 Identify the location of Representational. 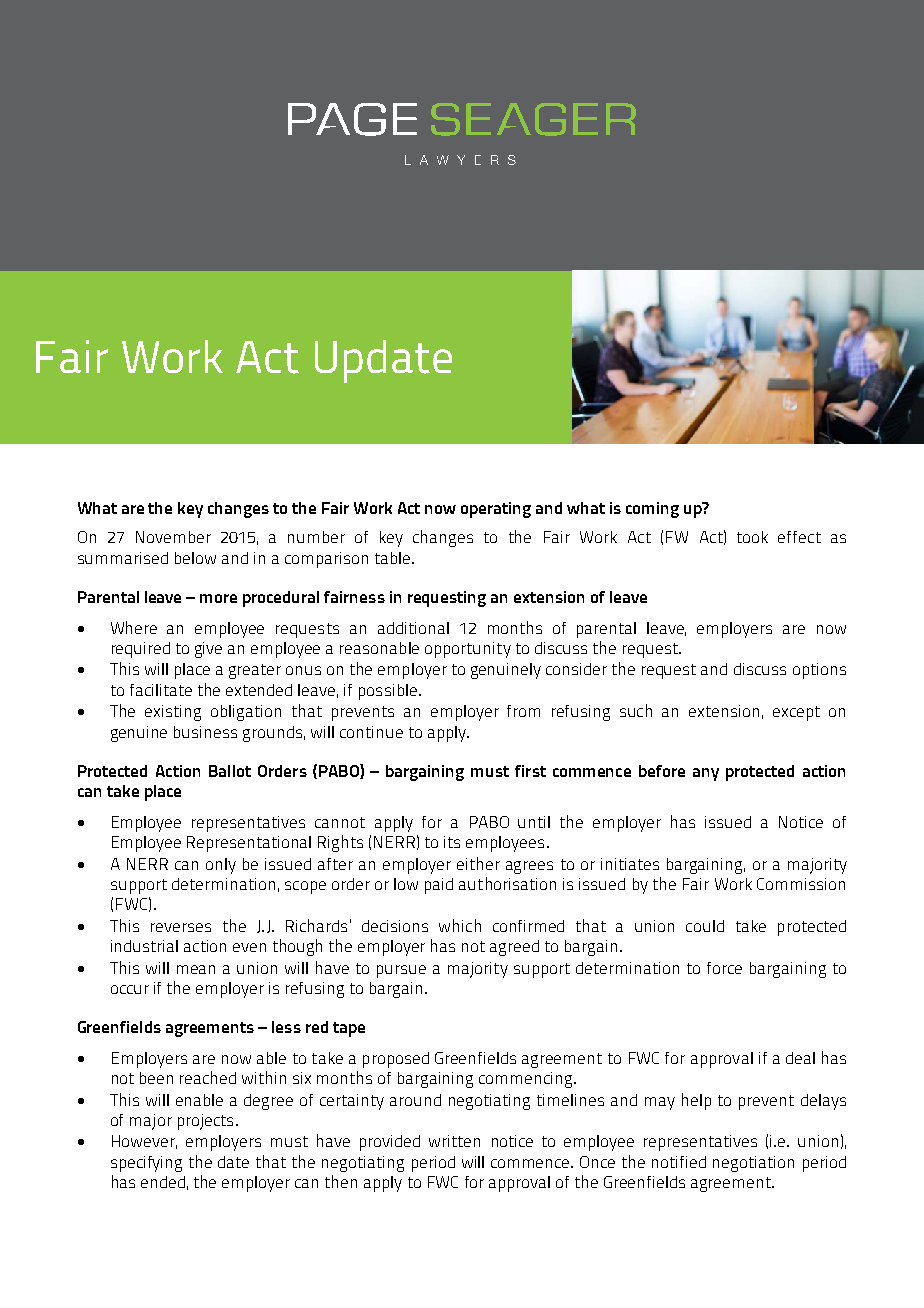
(249, 844).
